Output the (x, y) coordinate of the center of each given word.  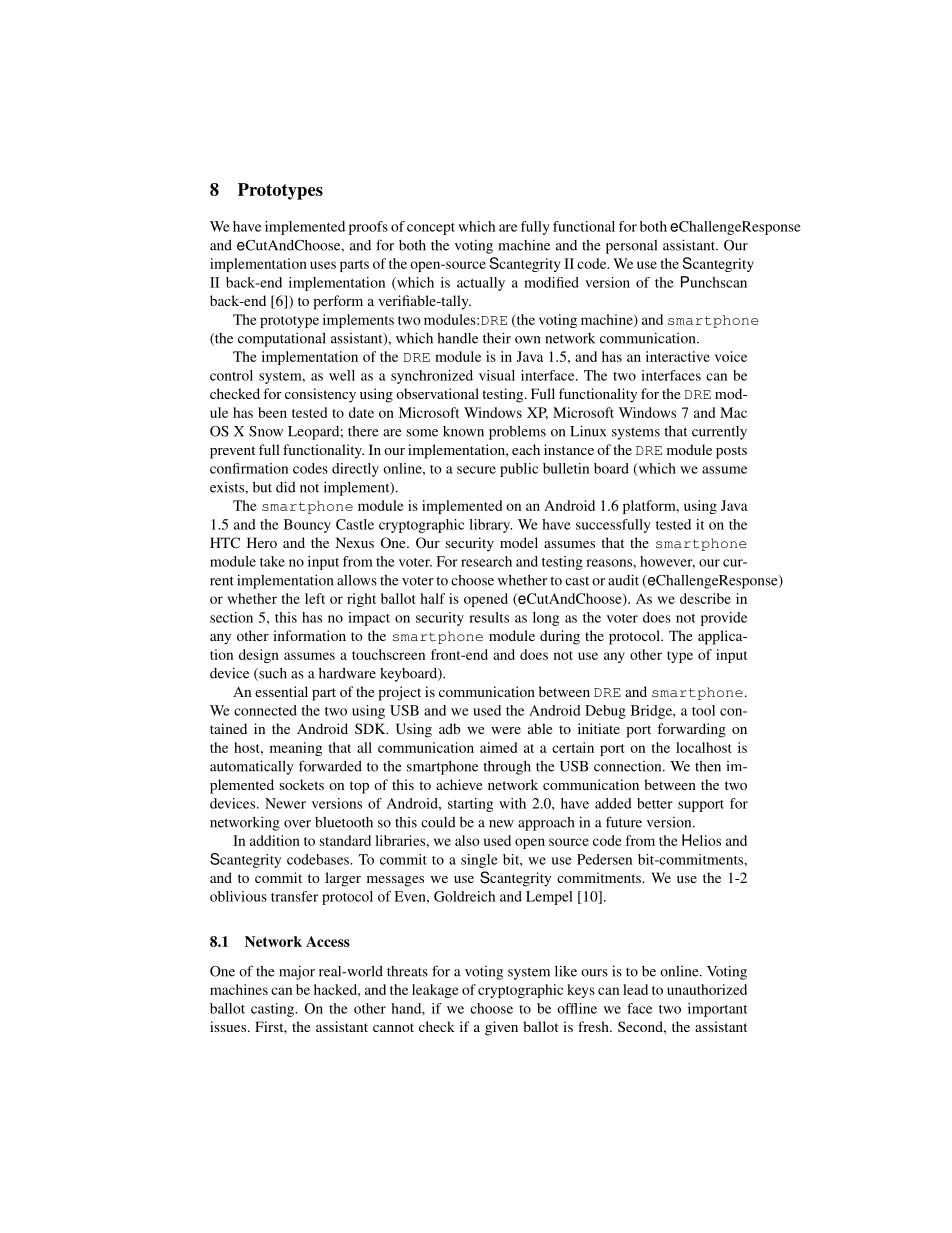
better (655, 803)
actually (481, 284)
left (315, 598)
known (463, 431)
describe (705, 598)
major (297, 972)
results (489, 617)
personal (631, 247)
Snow (266, 431)
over (297, 824)
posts (731, 452)
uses (323, 265)
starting (470, 805)
